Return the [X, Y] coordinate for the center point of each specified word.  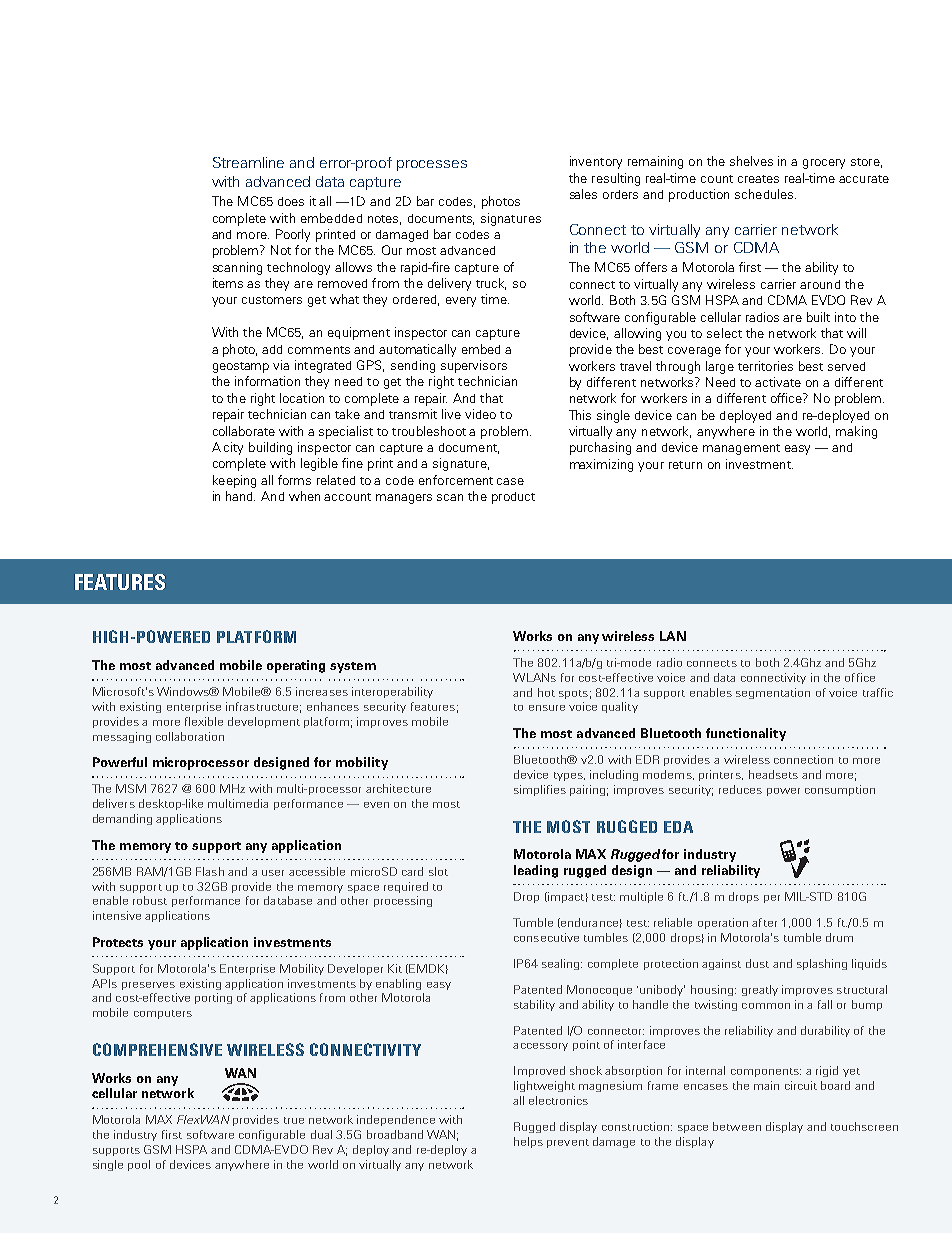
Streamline [248, 162]
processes [432, 165]
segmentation [773, 693]
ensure [547, 708]
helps [528, 1142]
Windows [184, 691]
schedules [765, 194]
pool [139, 1165]
